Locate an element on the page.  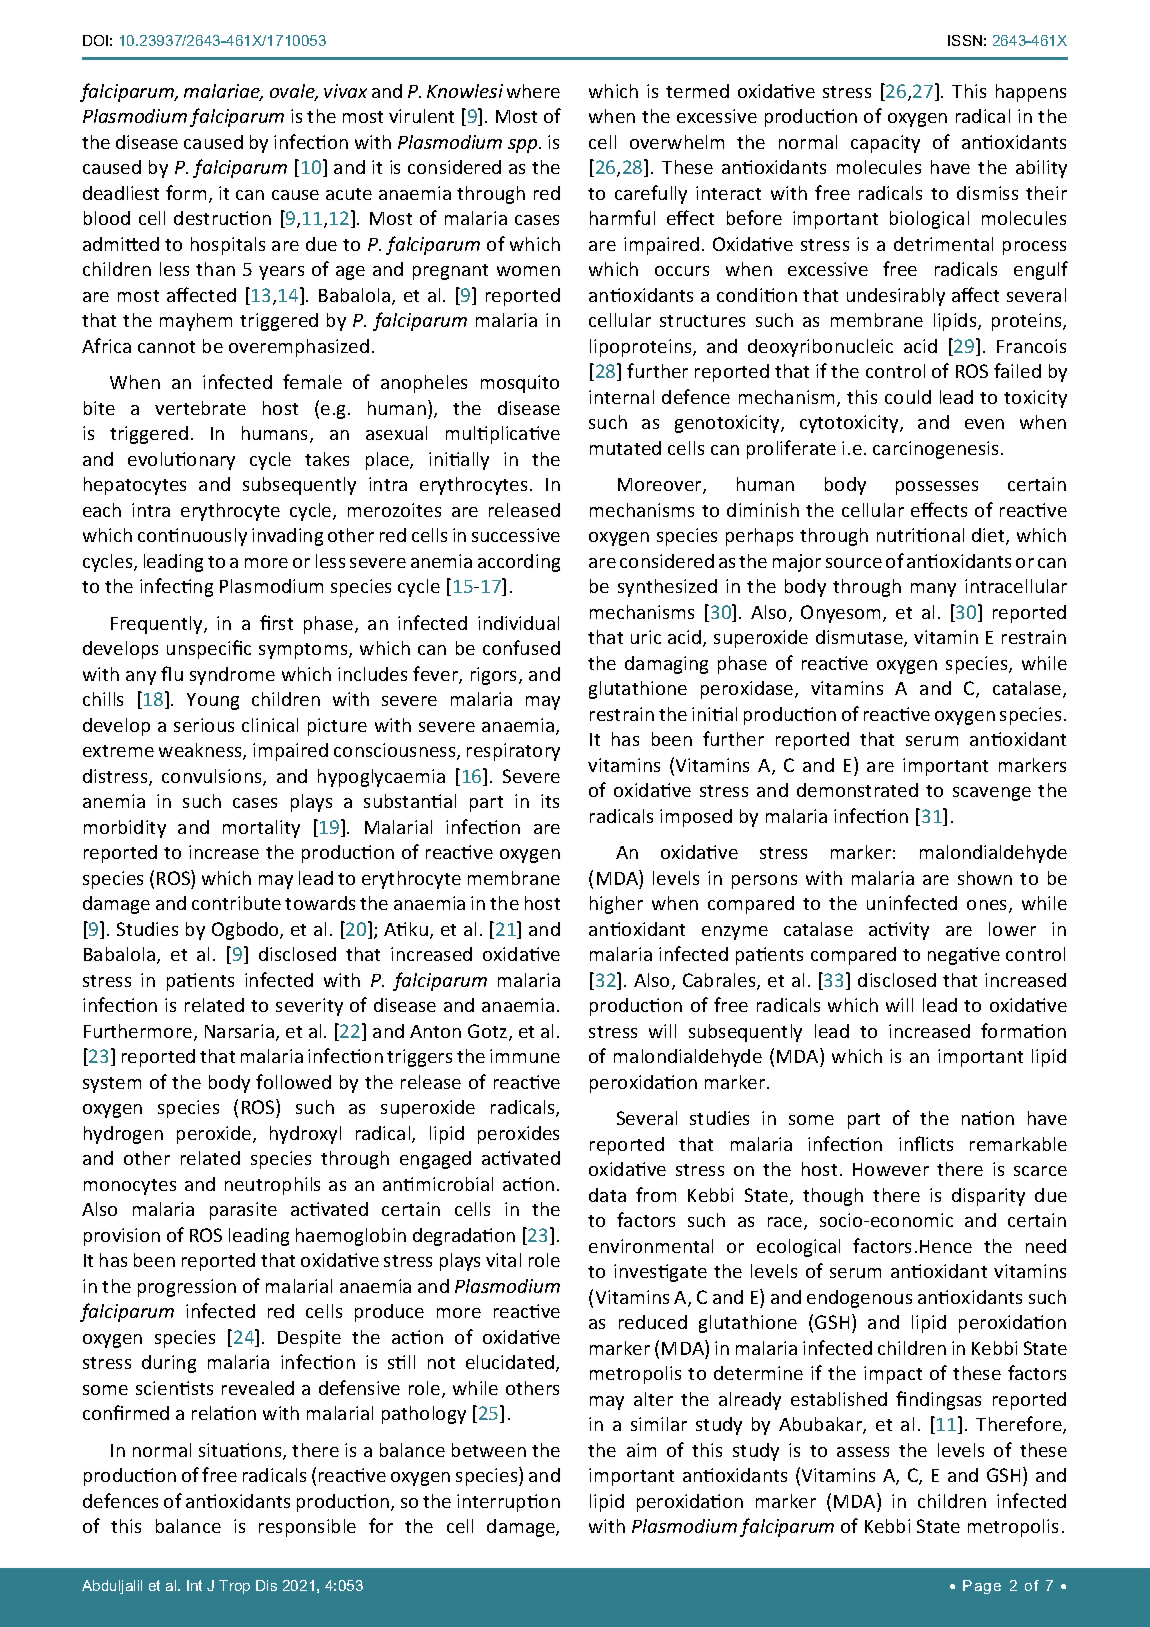
spp is located at coordinates (524, 146).
